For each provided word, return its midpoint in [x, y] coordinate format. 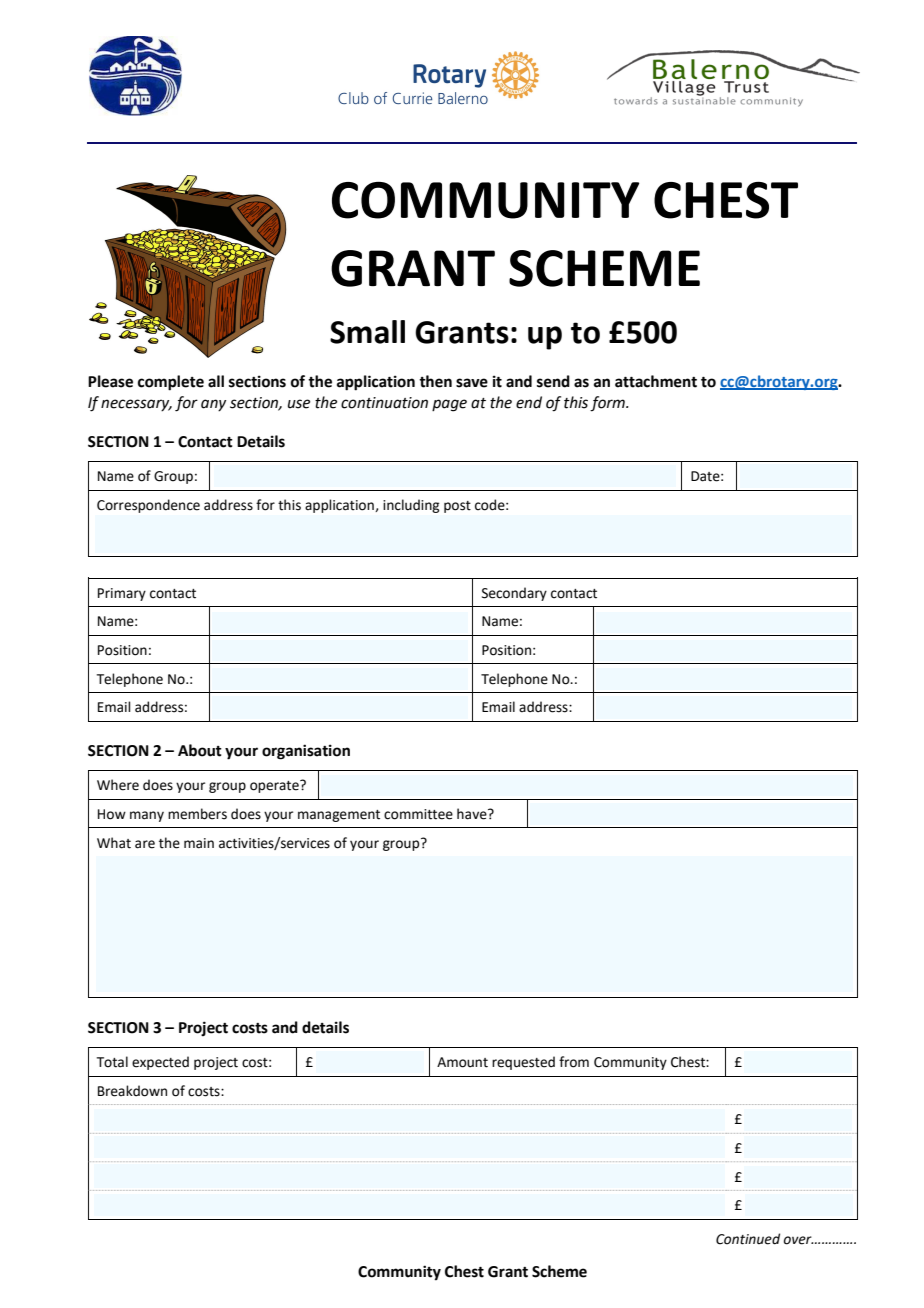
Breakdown [132, 1091]
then [435, 381]
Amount [462, 1062]
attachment [656, 381]
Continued [748, 1239]
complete [171, 383]
